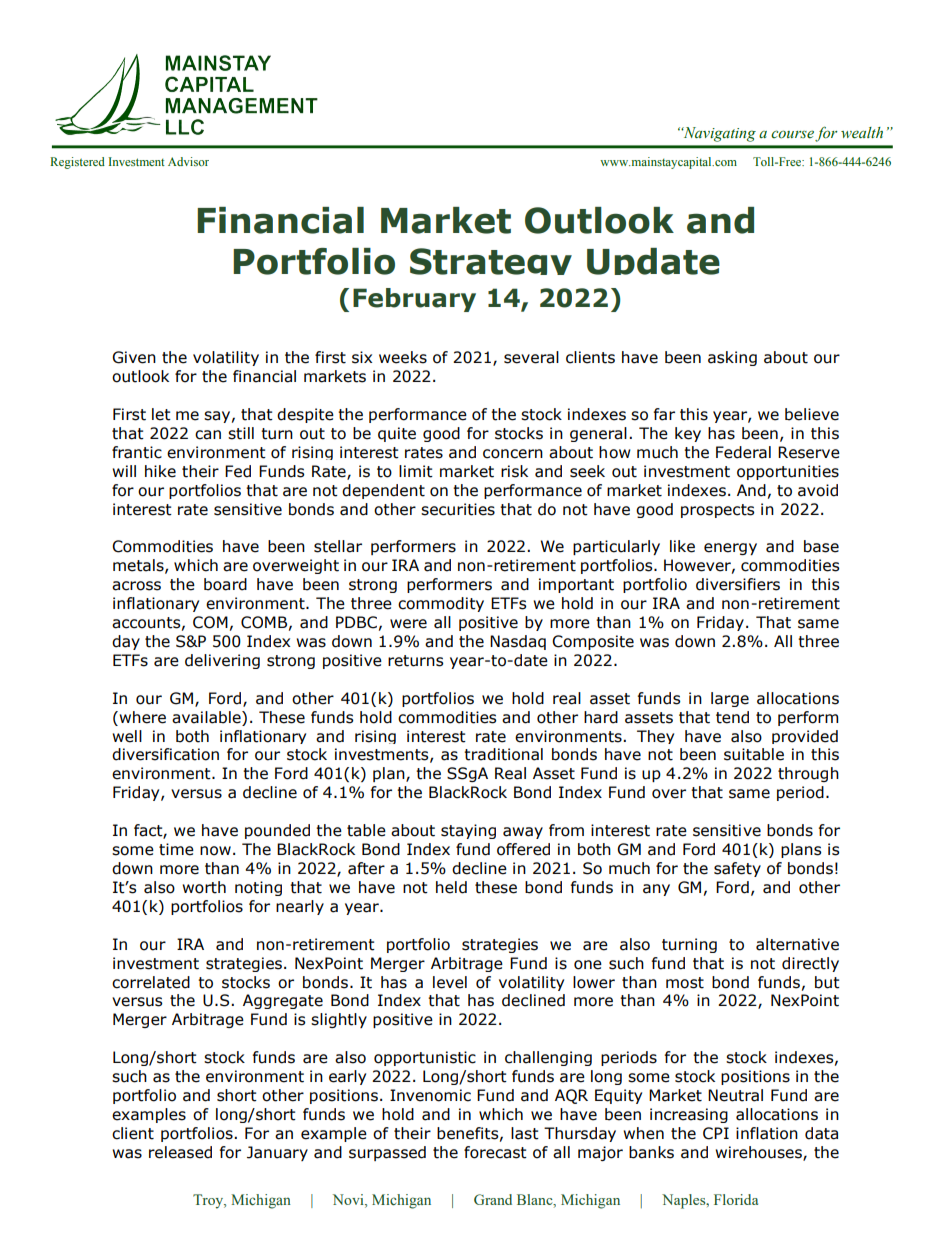  I want to click on now, so click(215, 851).
